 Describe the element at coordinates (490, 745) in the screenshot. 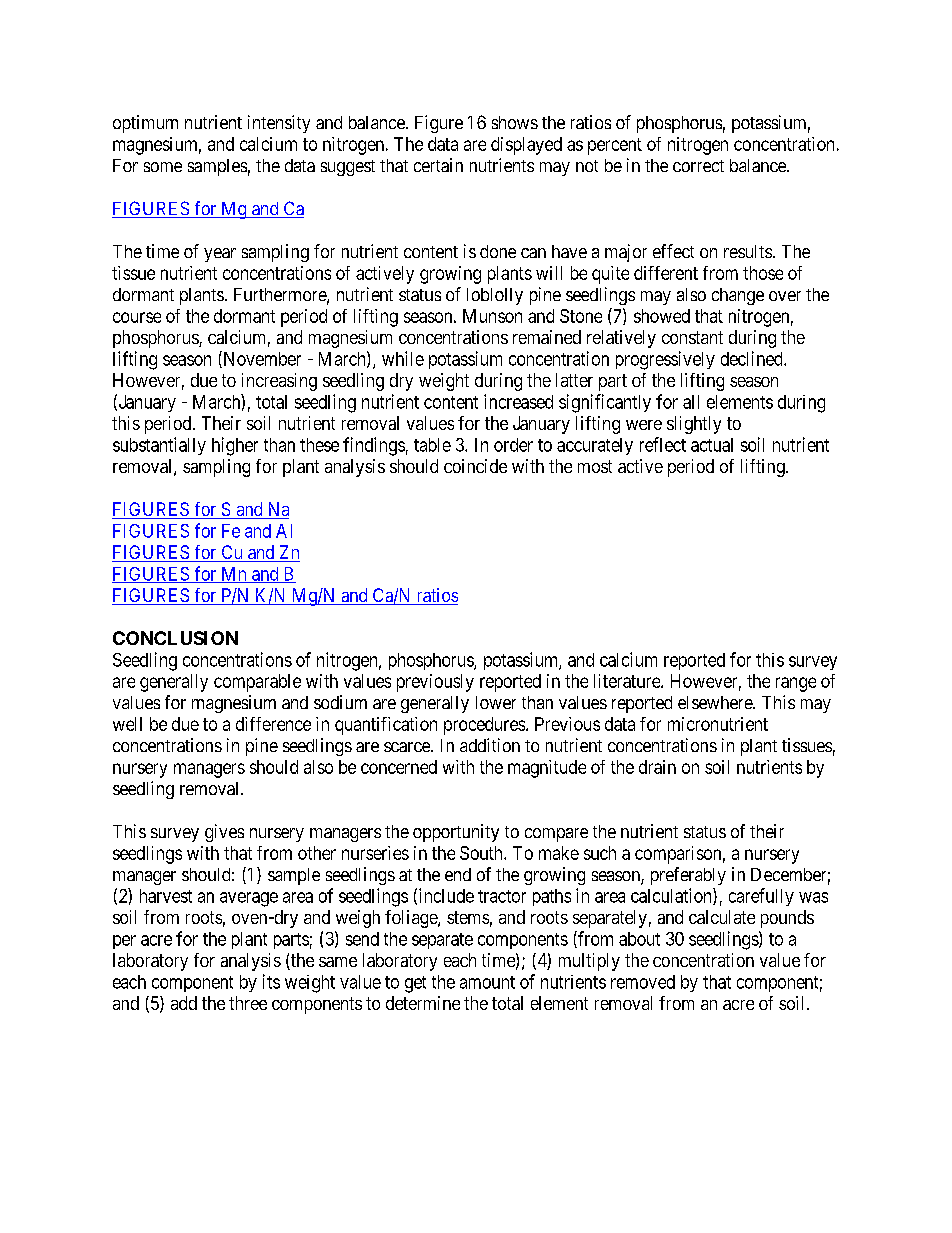

I see `addition` at that location.
